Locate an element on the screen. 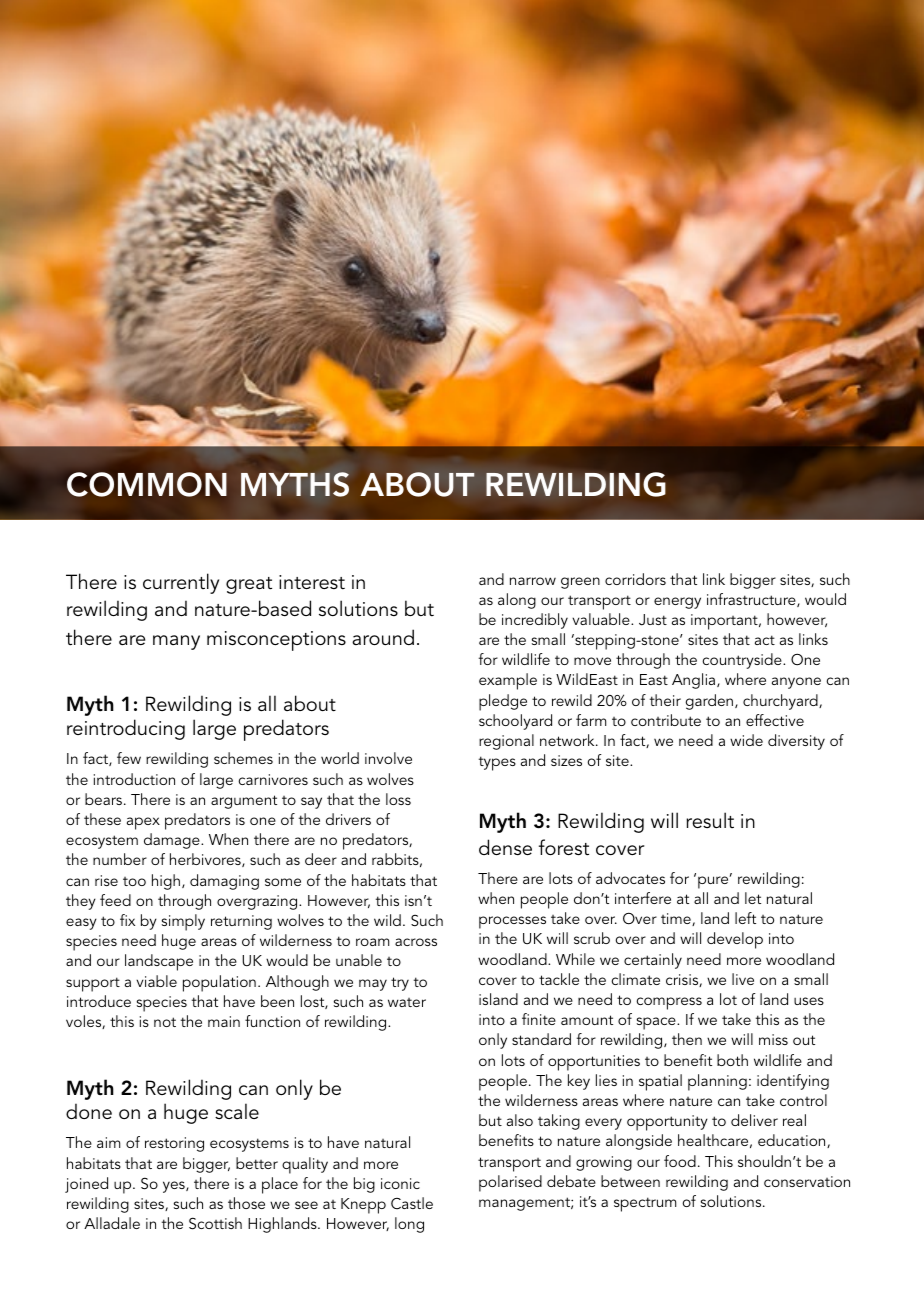  narrow is located at coordinates (533, 581).
